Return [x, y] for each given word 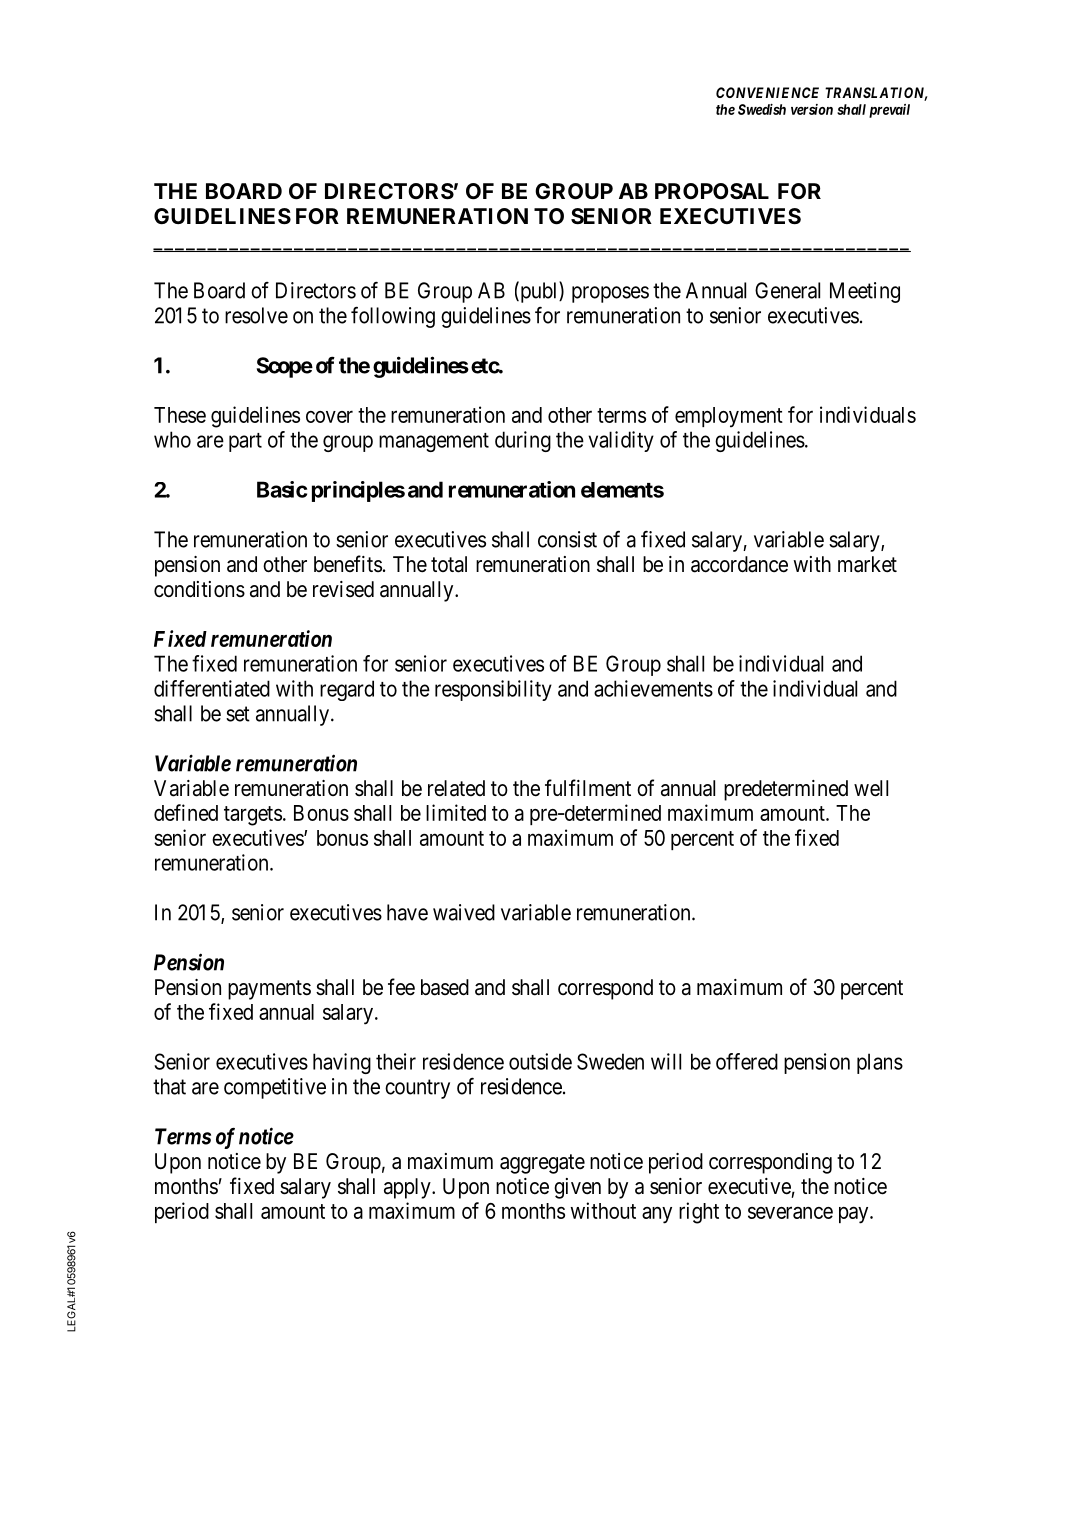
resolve [256, 315]
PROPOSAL [712, 191]
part [245, 442]
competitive [275, 1088]
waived [464, 912]
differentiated [212, 688]
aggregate [542, 1164]
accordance [739, 564]
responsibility [493, 690]
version [812, 109]
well [871, 788]
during [523, 441]
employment [729, 417]
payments [269, 990]
